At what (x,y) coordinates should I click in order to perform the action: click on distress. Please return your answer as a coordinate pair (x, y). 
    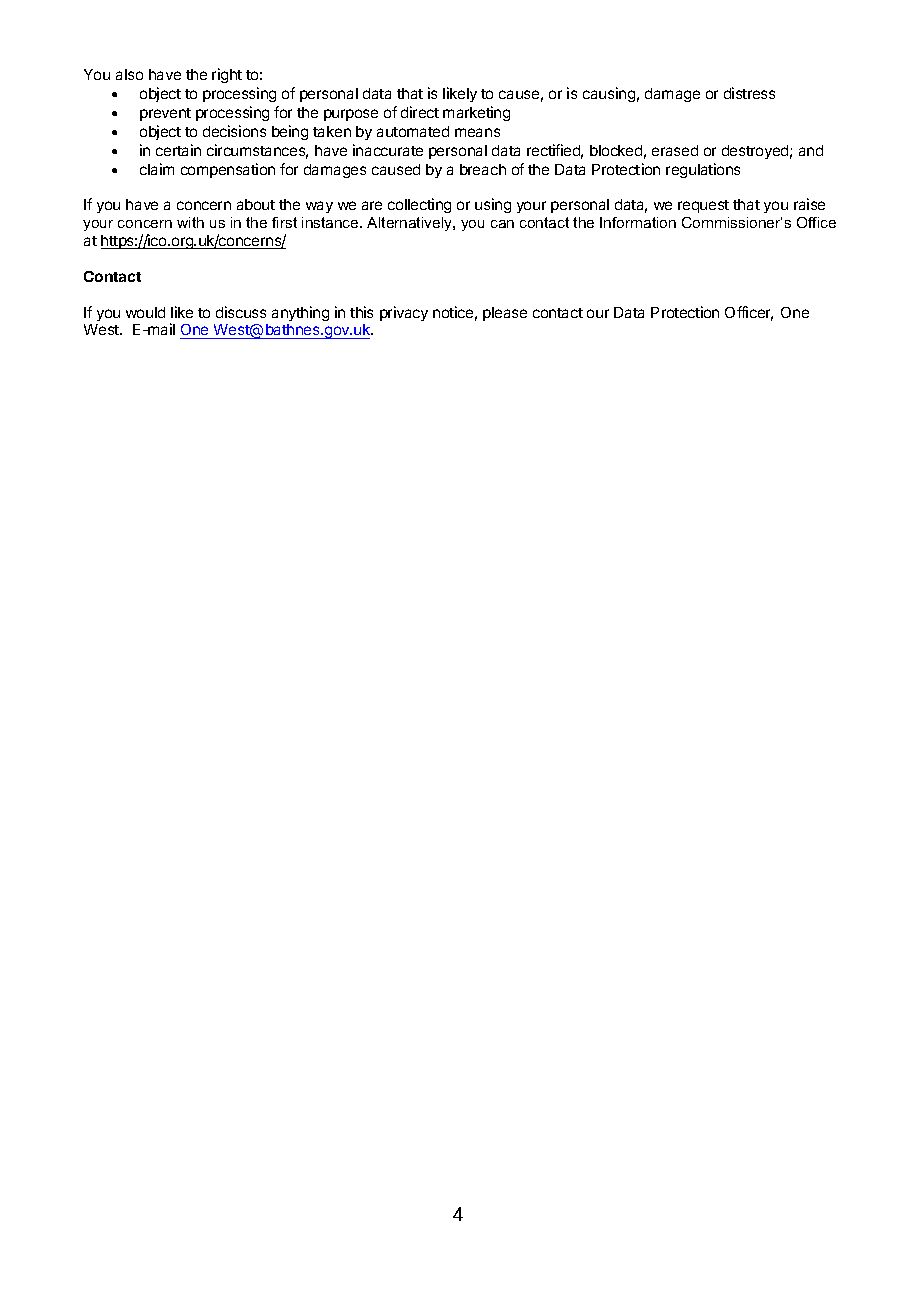
    Looking at the image, I should click on (749, 93).
